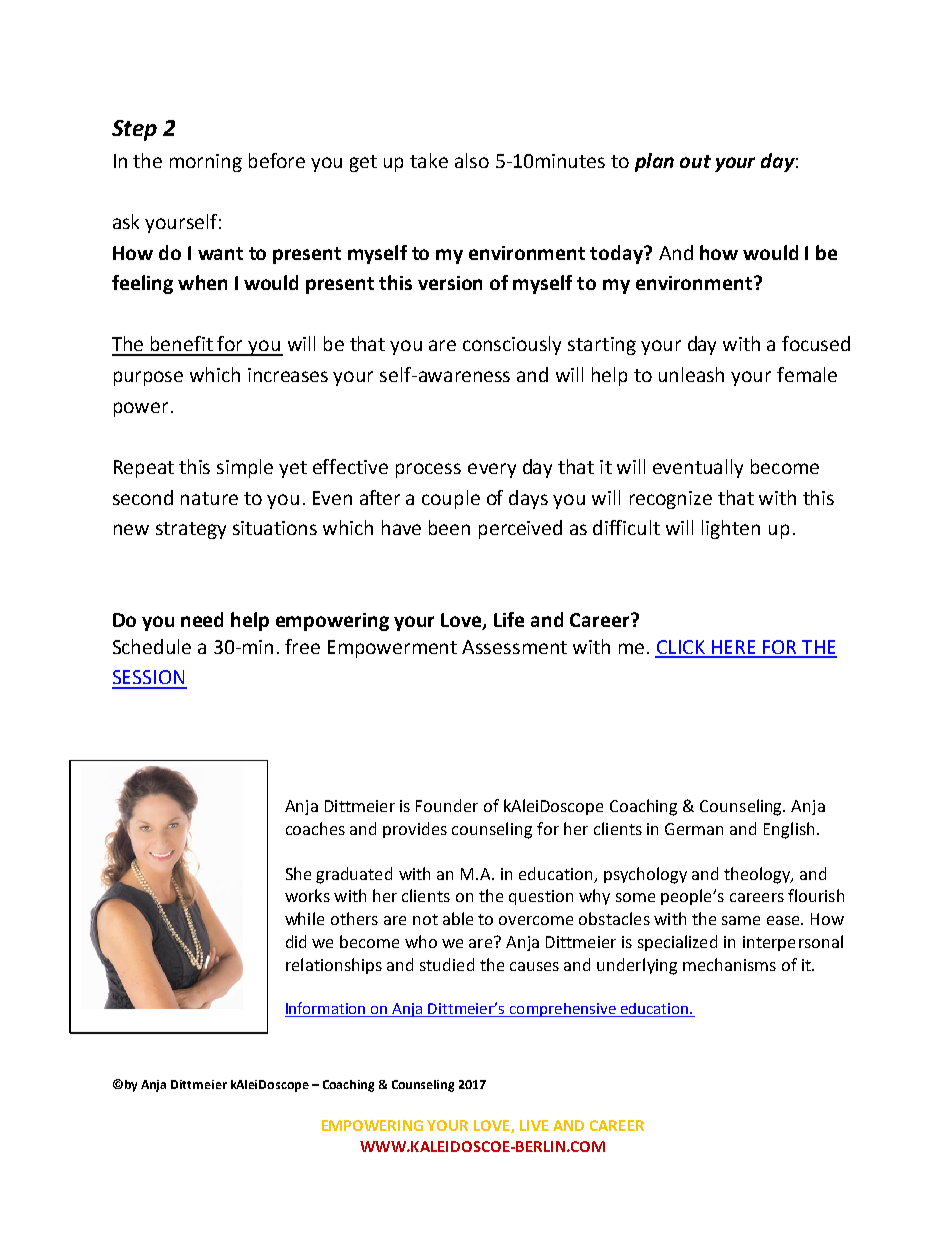 This screenshot has width=952, height=1233. I want to click on LIVE, so click(534, 1125).
